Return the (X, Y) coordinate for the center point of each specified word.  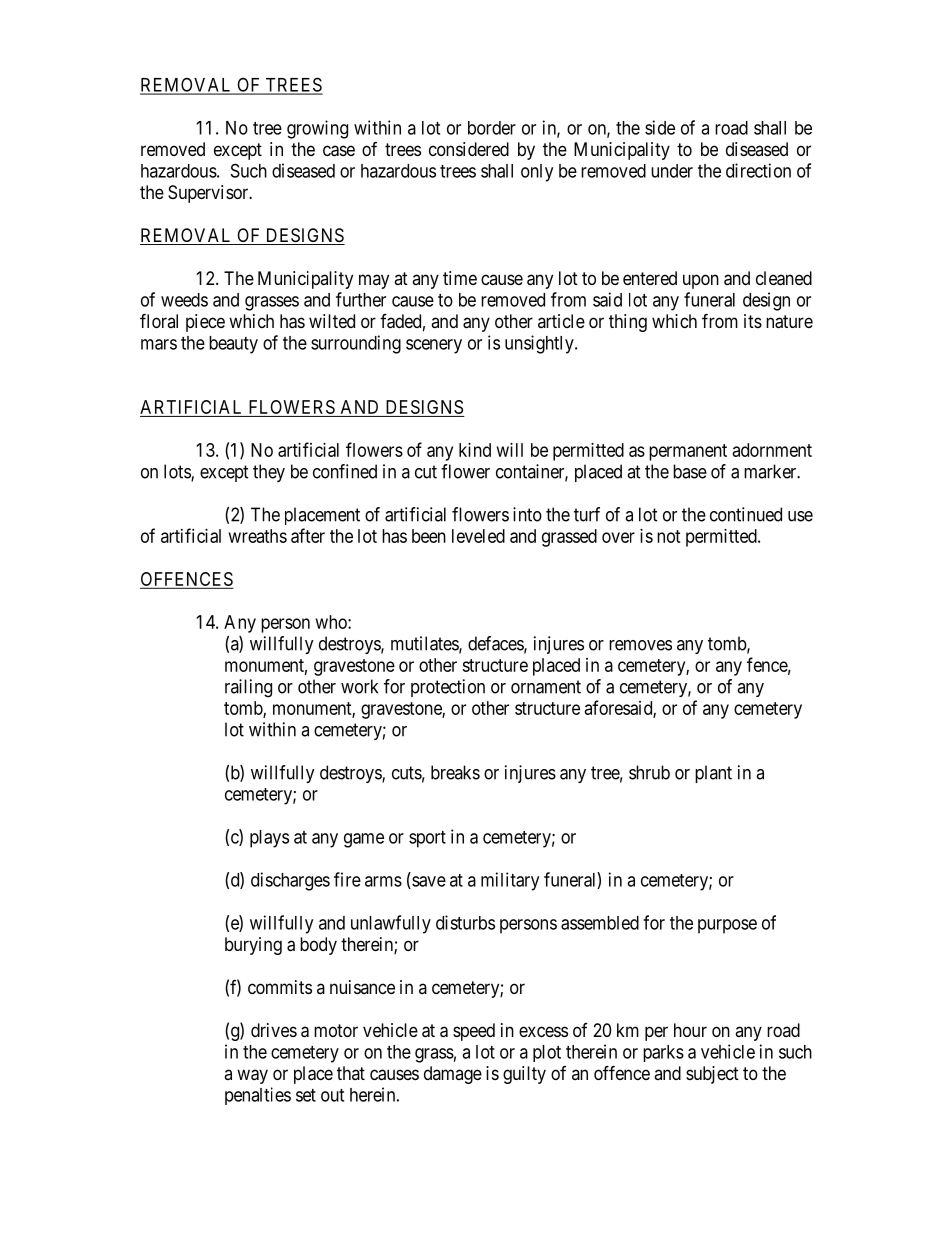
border (492, 128)
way (252, 1076)
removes (640, 645)
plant (713, 774)
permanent (688, 452)
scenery (434, 346)
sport (427, 839)
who (332, 622)
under (672, 171)
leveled (478, 536)
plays (269, 839)
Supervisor (209, 194)
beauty (233, 345)
